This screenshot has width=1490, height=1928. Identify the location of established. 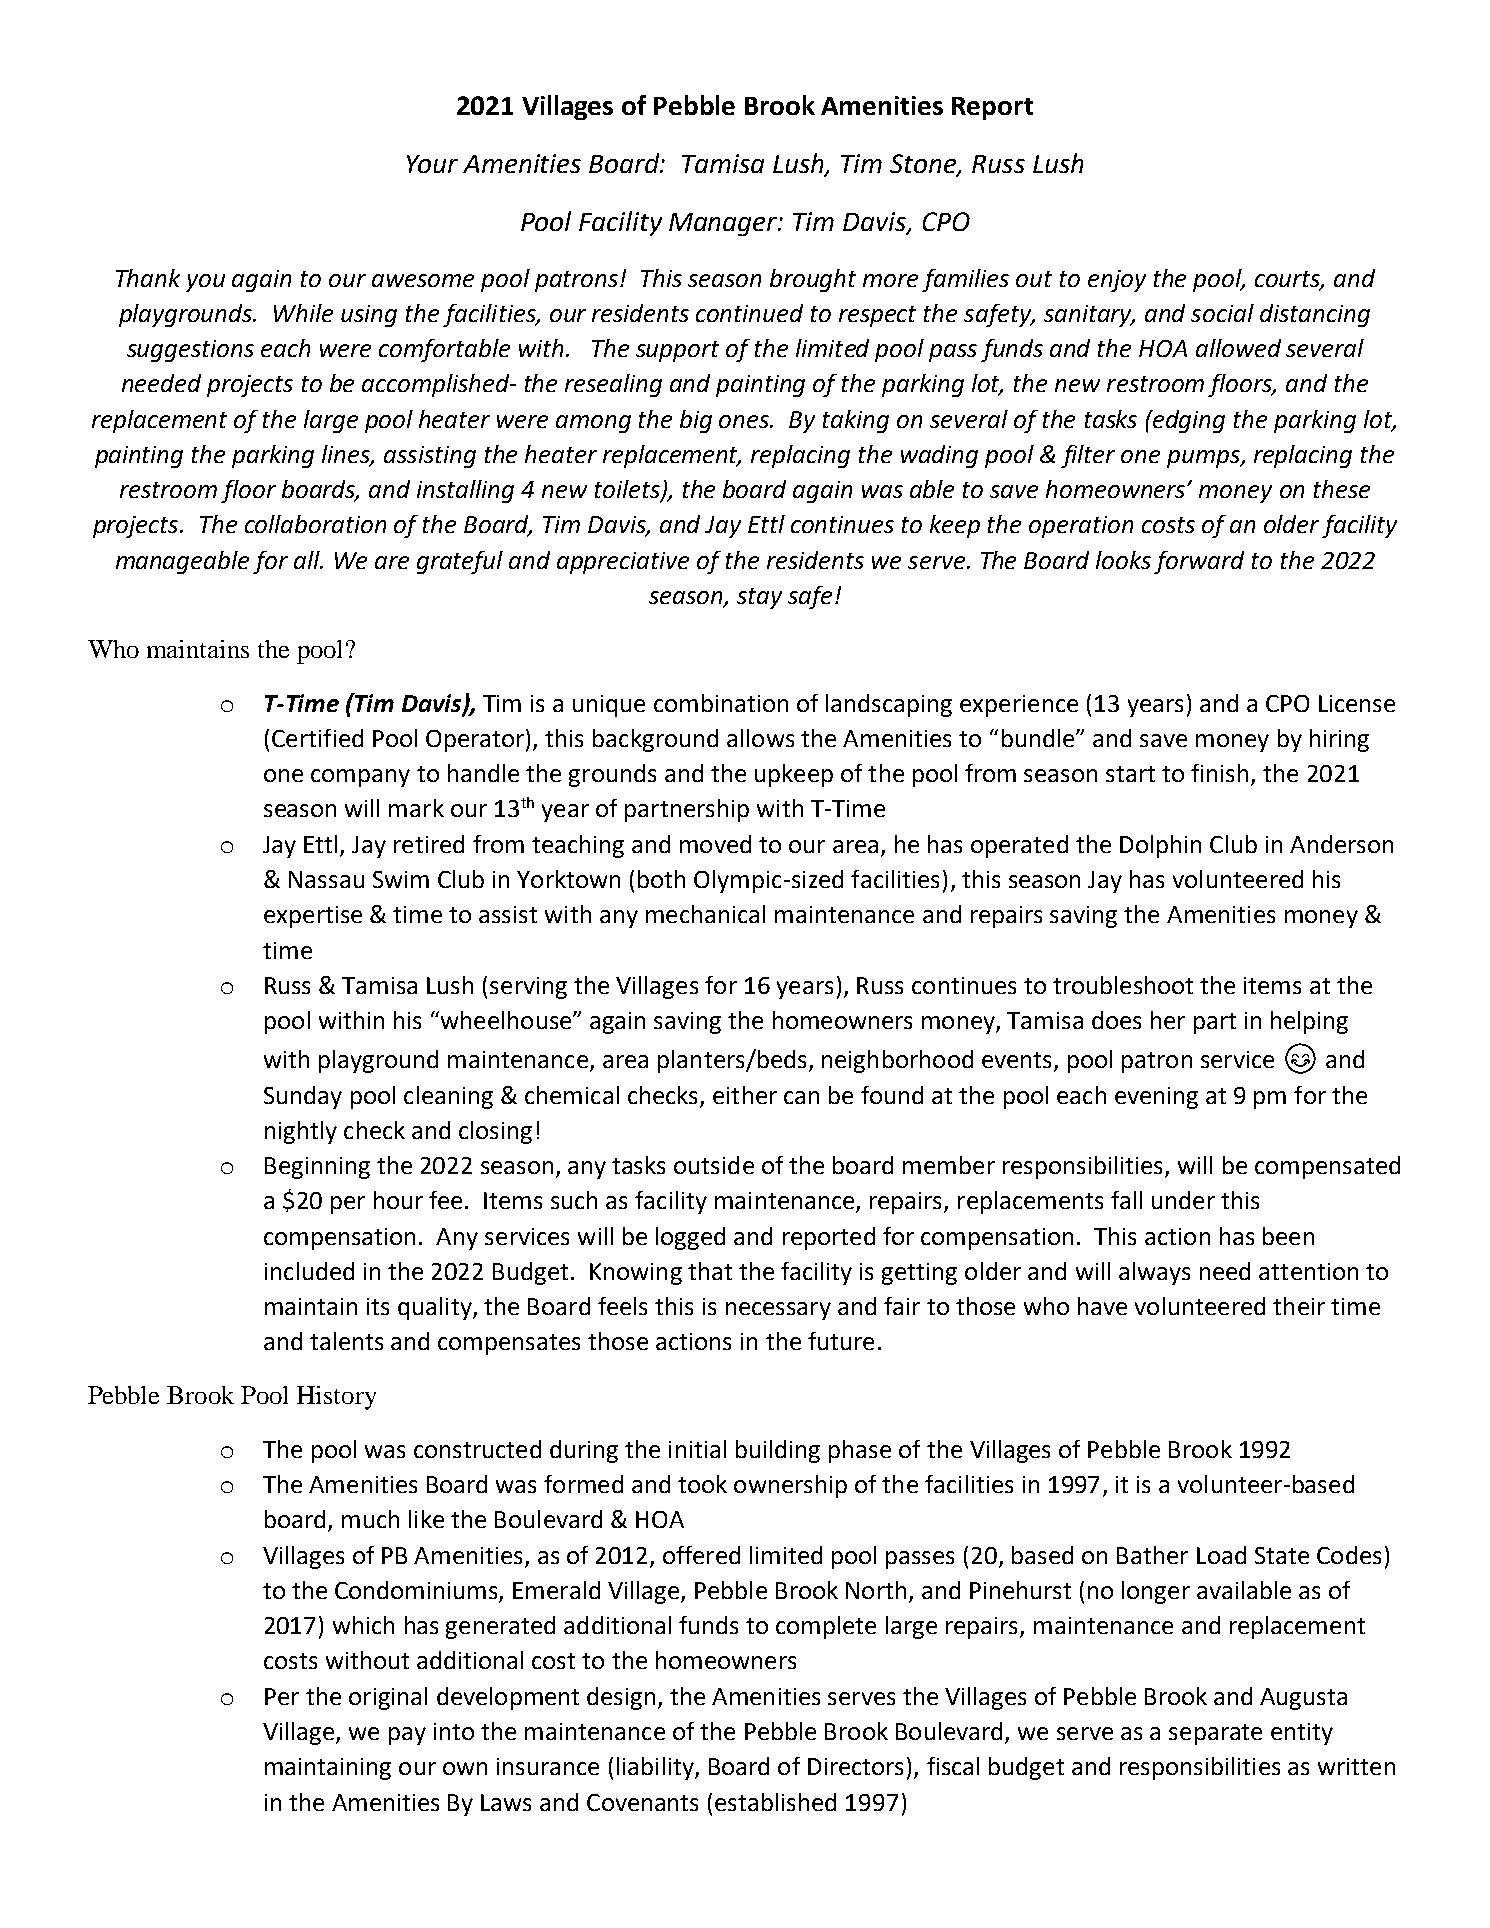
(775, 1802).
